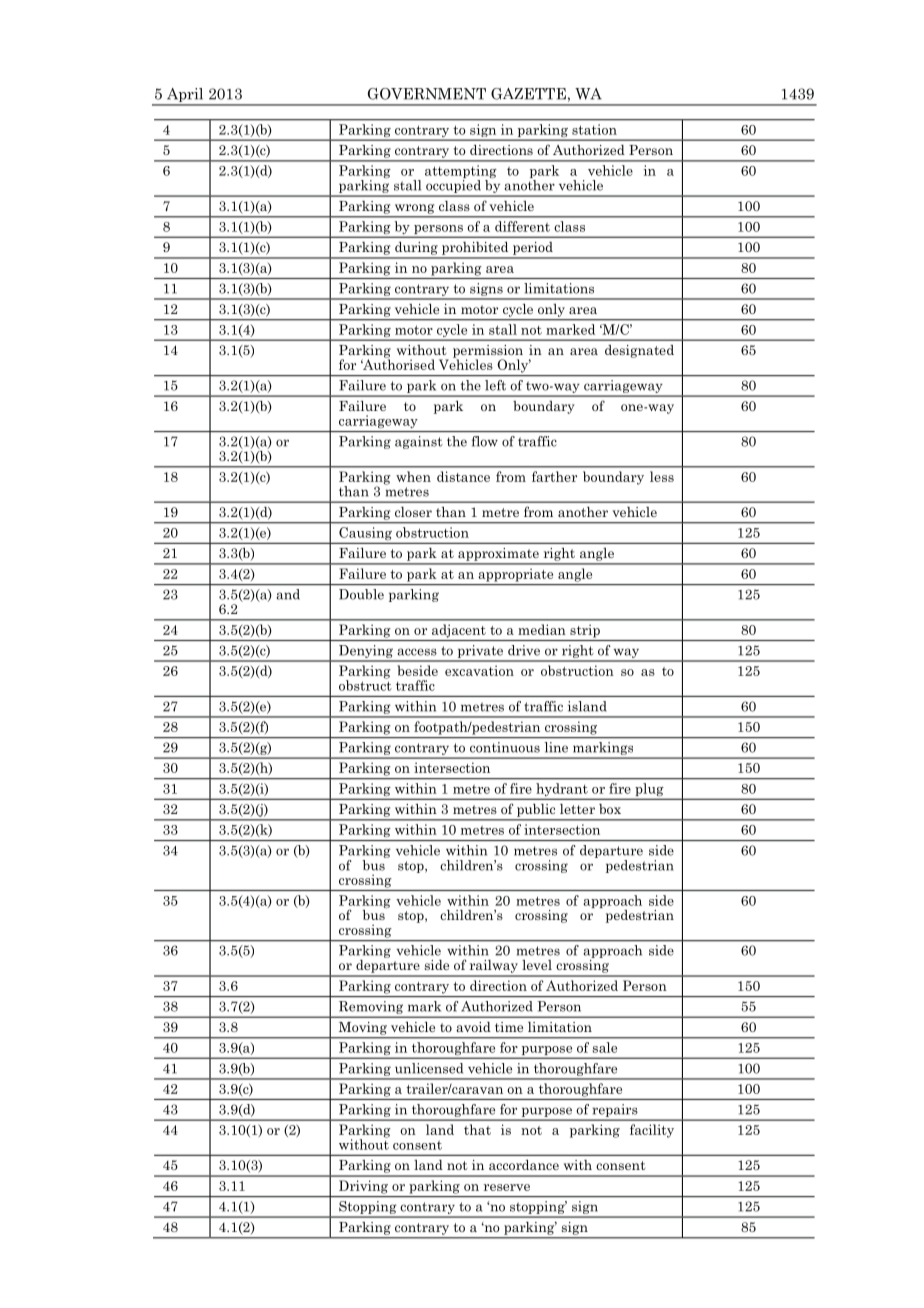 The height and width of the page is (1308, 924). Describe the element at coordinates (594, 129) in the page. I see `station` at that location.
